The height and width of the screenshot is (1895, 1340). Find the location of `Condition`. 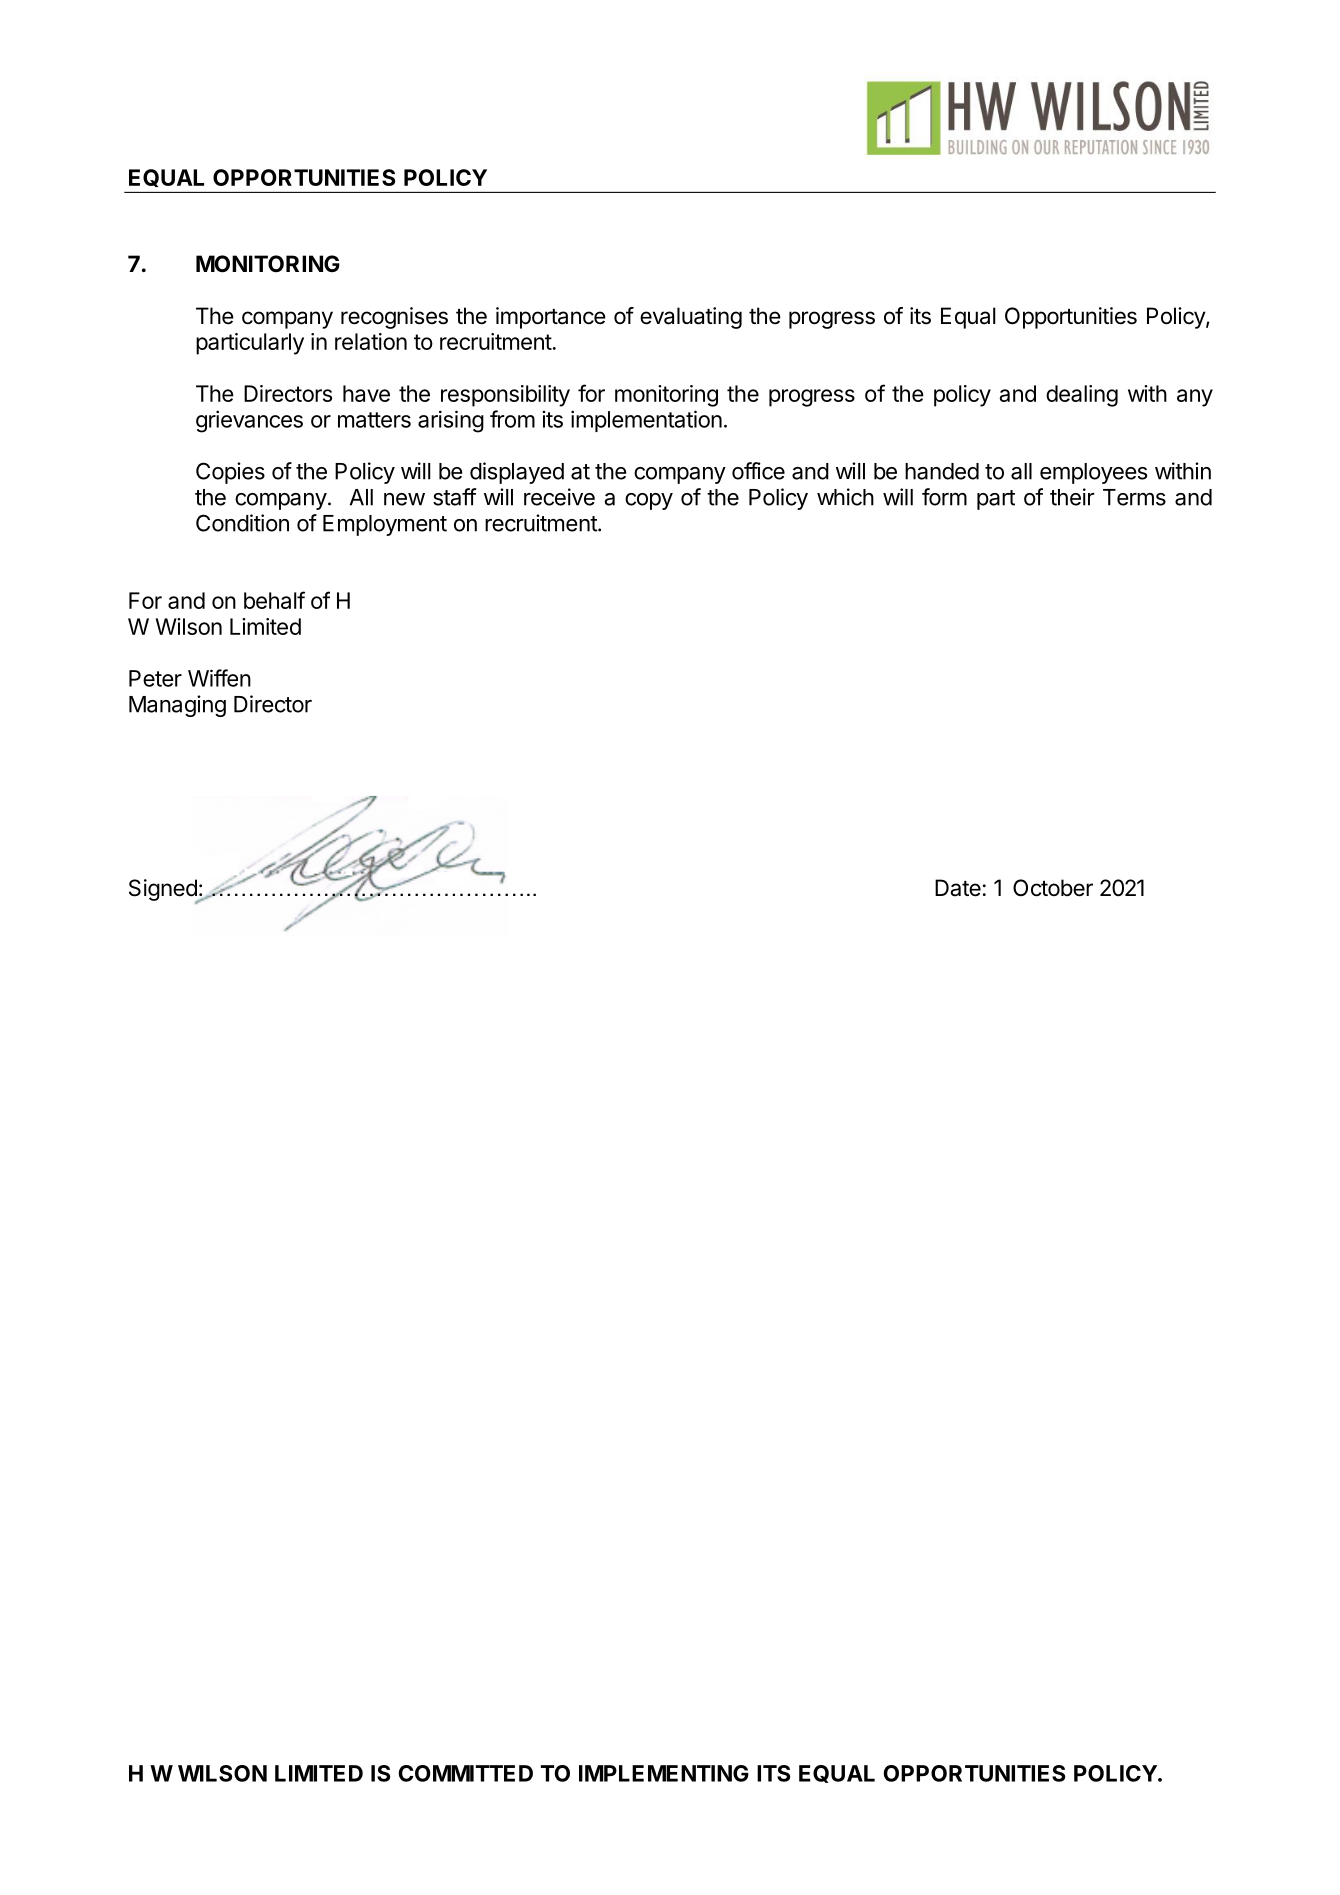

Condition is located at coordinates (242, 523).
